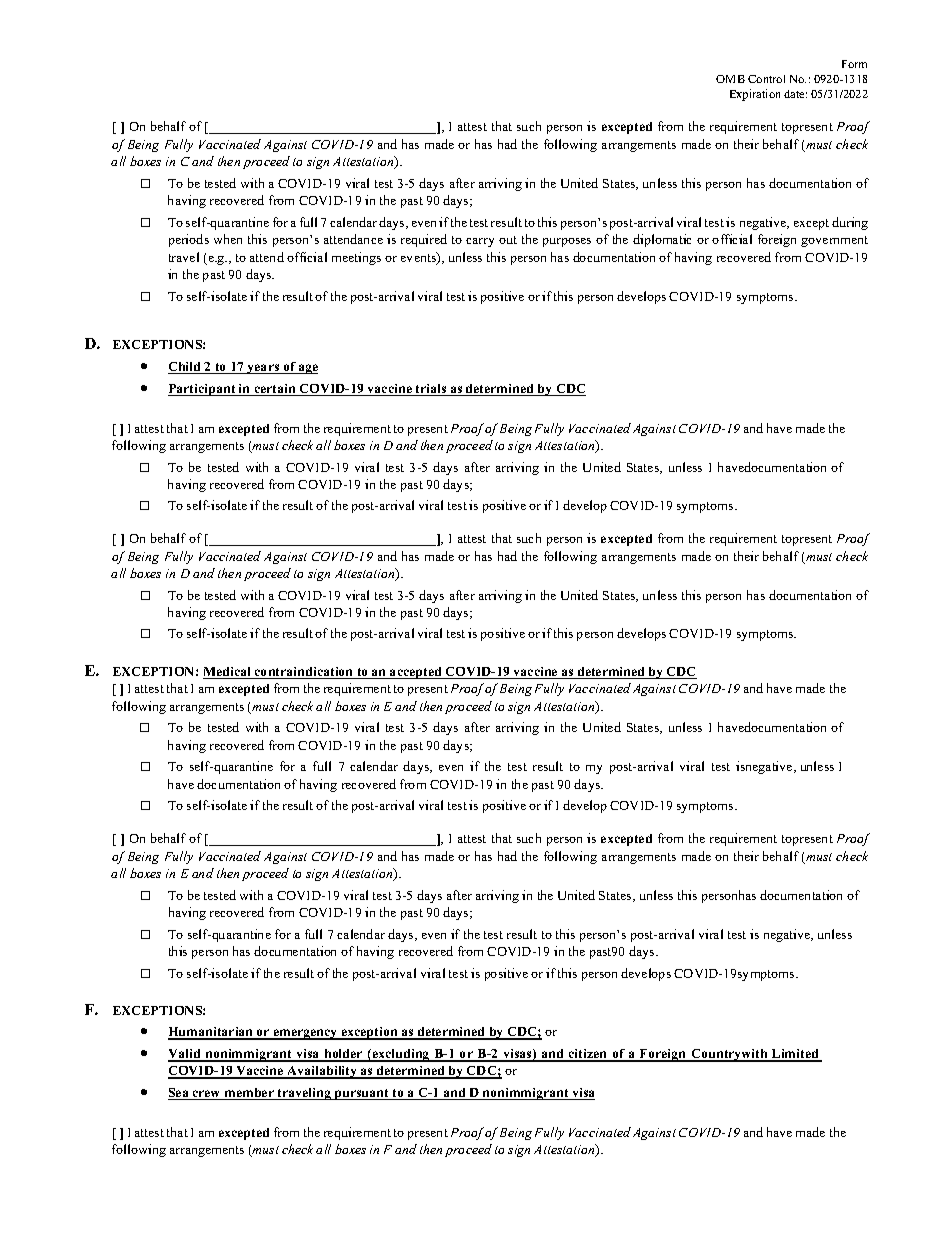  I want to click on periods, so click(189, 240).
